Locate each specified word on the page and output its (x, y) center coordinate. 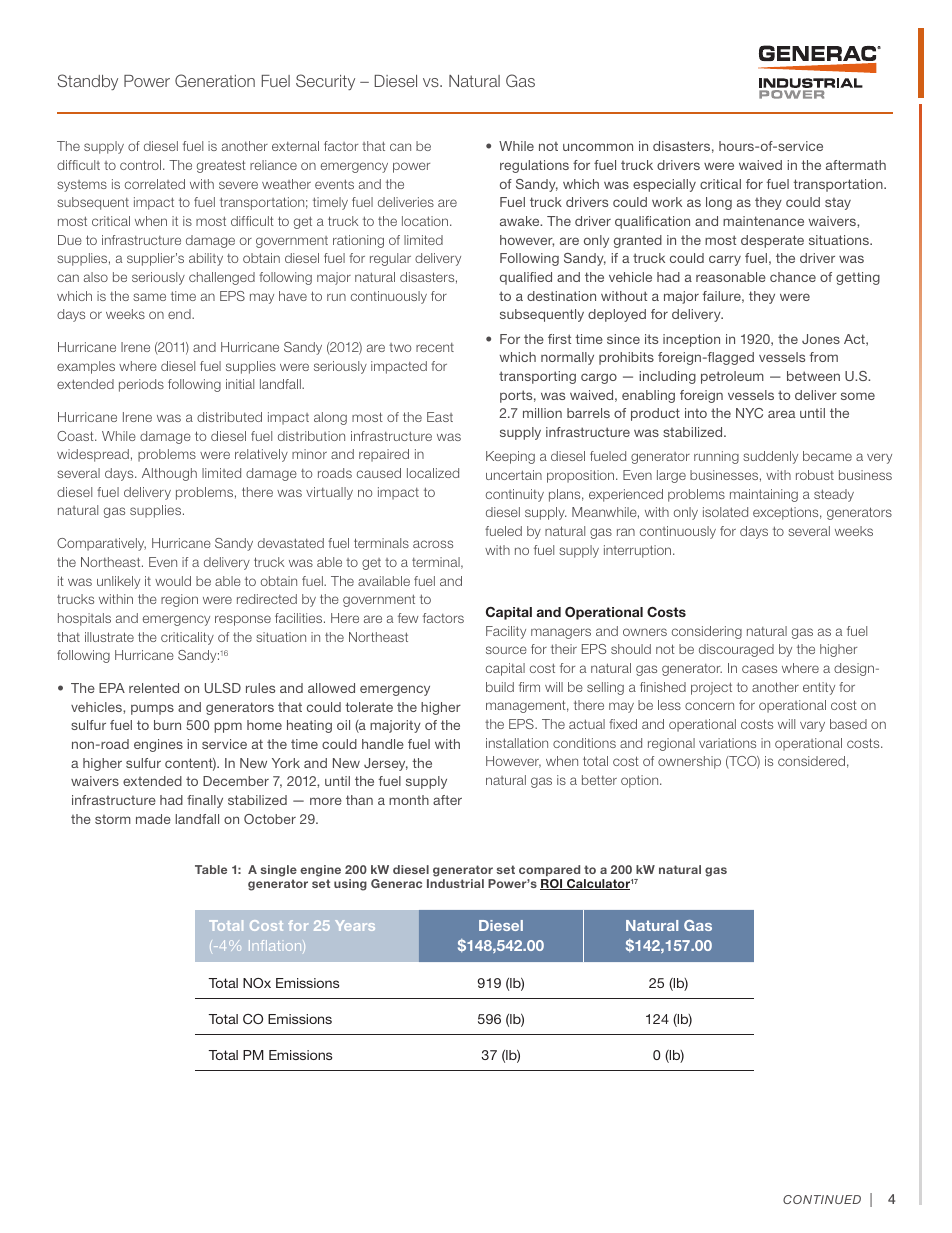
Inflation (276, 946)
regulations (534, 166)
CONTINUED (822, 1199)
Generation (215, 80)
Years (355, 925)
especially (664, 185)
